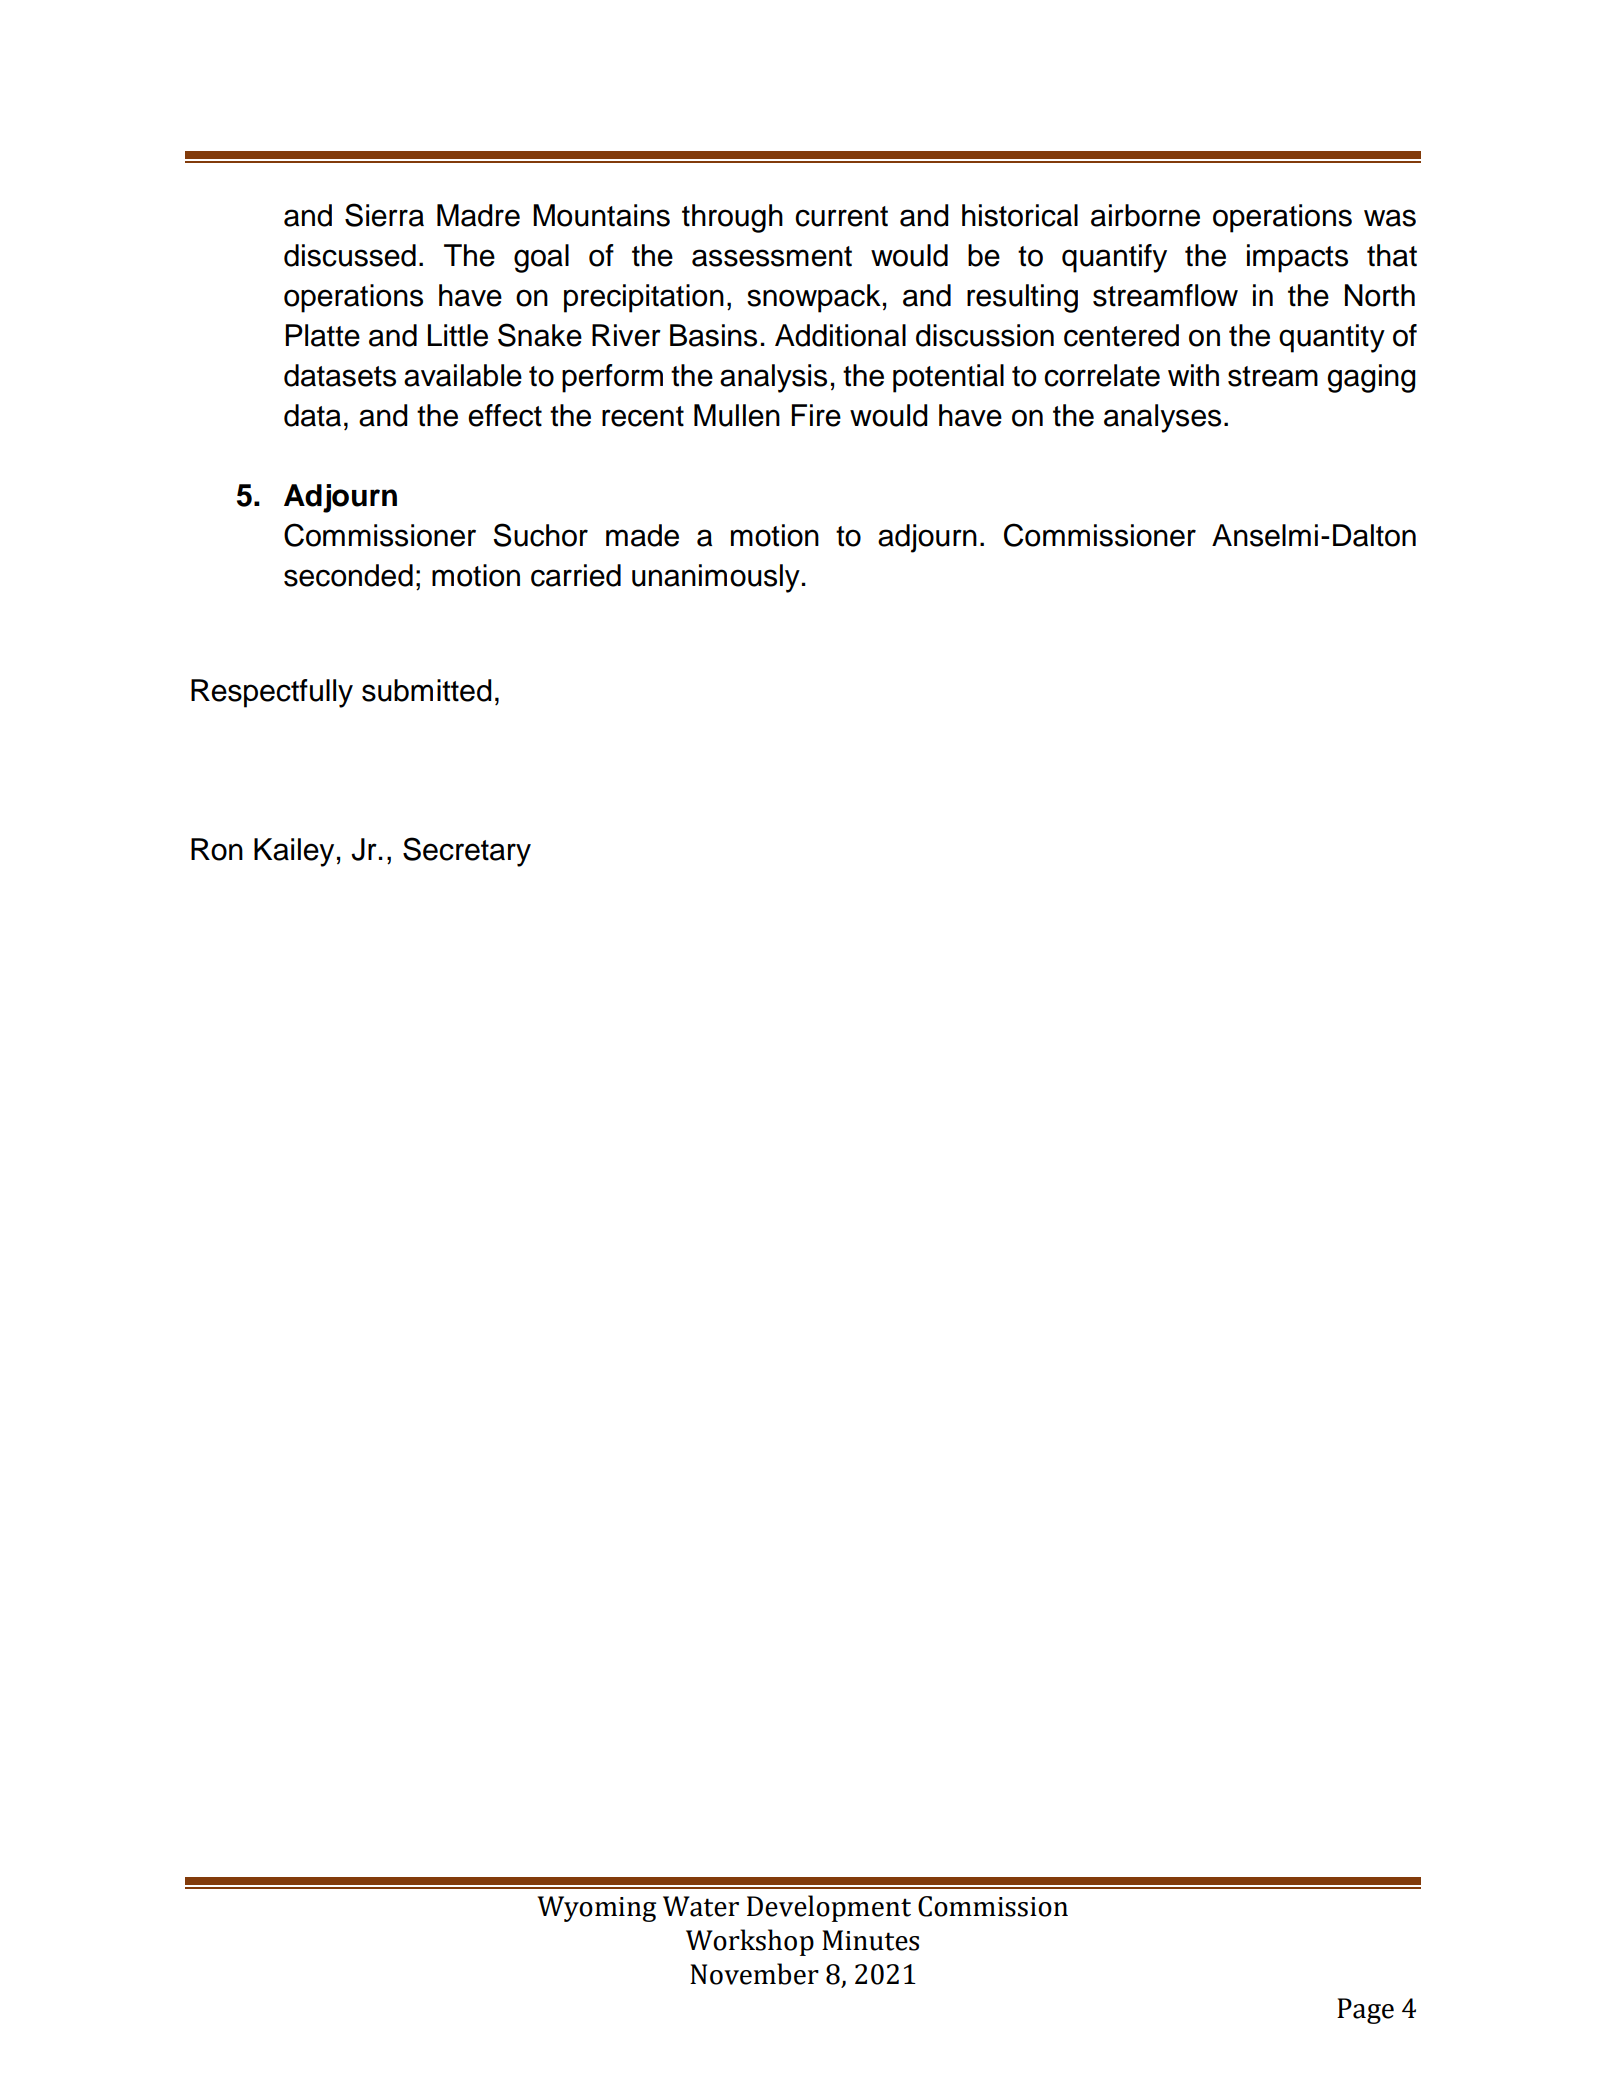 The width and height of the document is (1606, 2078). I want to click on November, so click(754, 1974).
